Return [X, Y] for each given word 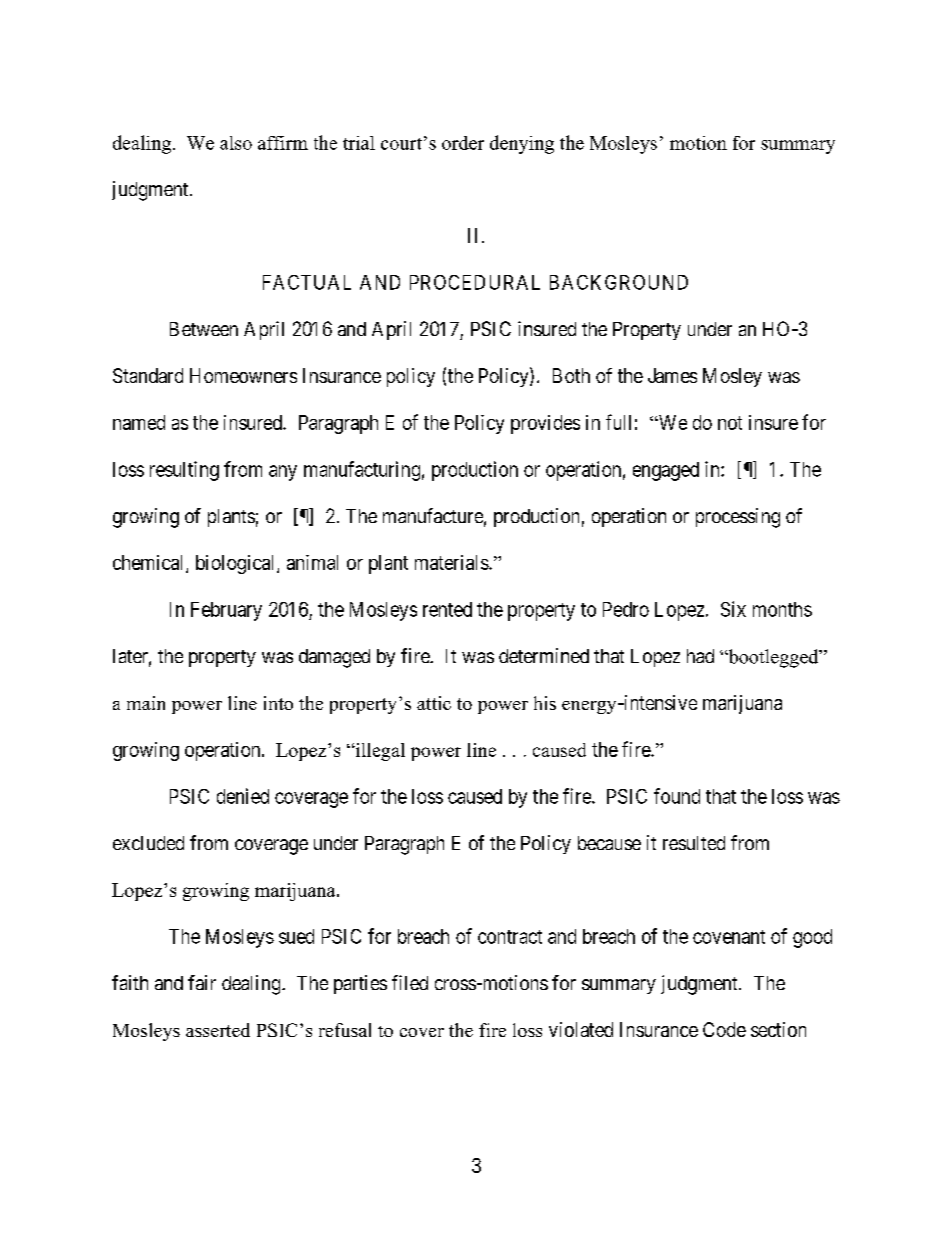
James [672, 375]
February [226, 611]
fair [202, 982]
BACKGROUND [619, 282]
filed [410, 982]
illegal [379, 752]
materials [452, 562]
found [677, 796]
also [236, 143]
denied [243, 796]
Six [733, 609]
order [463, 143]
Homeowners [243, 375]
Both [571, 375]
